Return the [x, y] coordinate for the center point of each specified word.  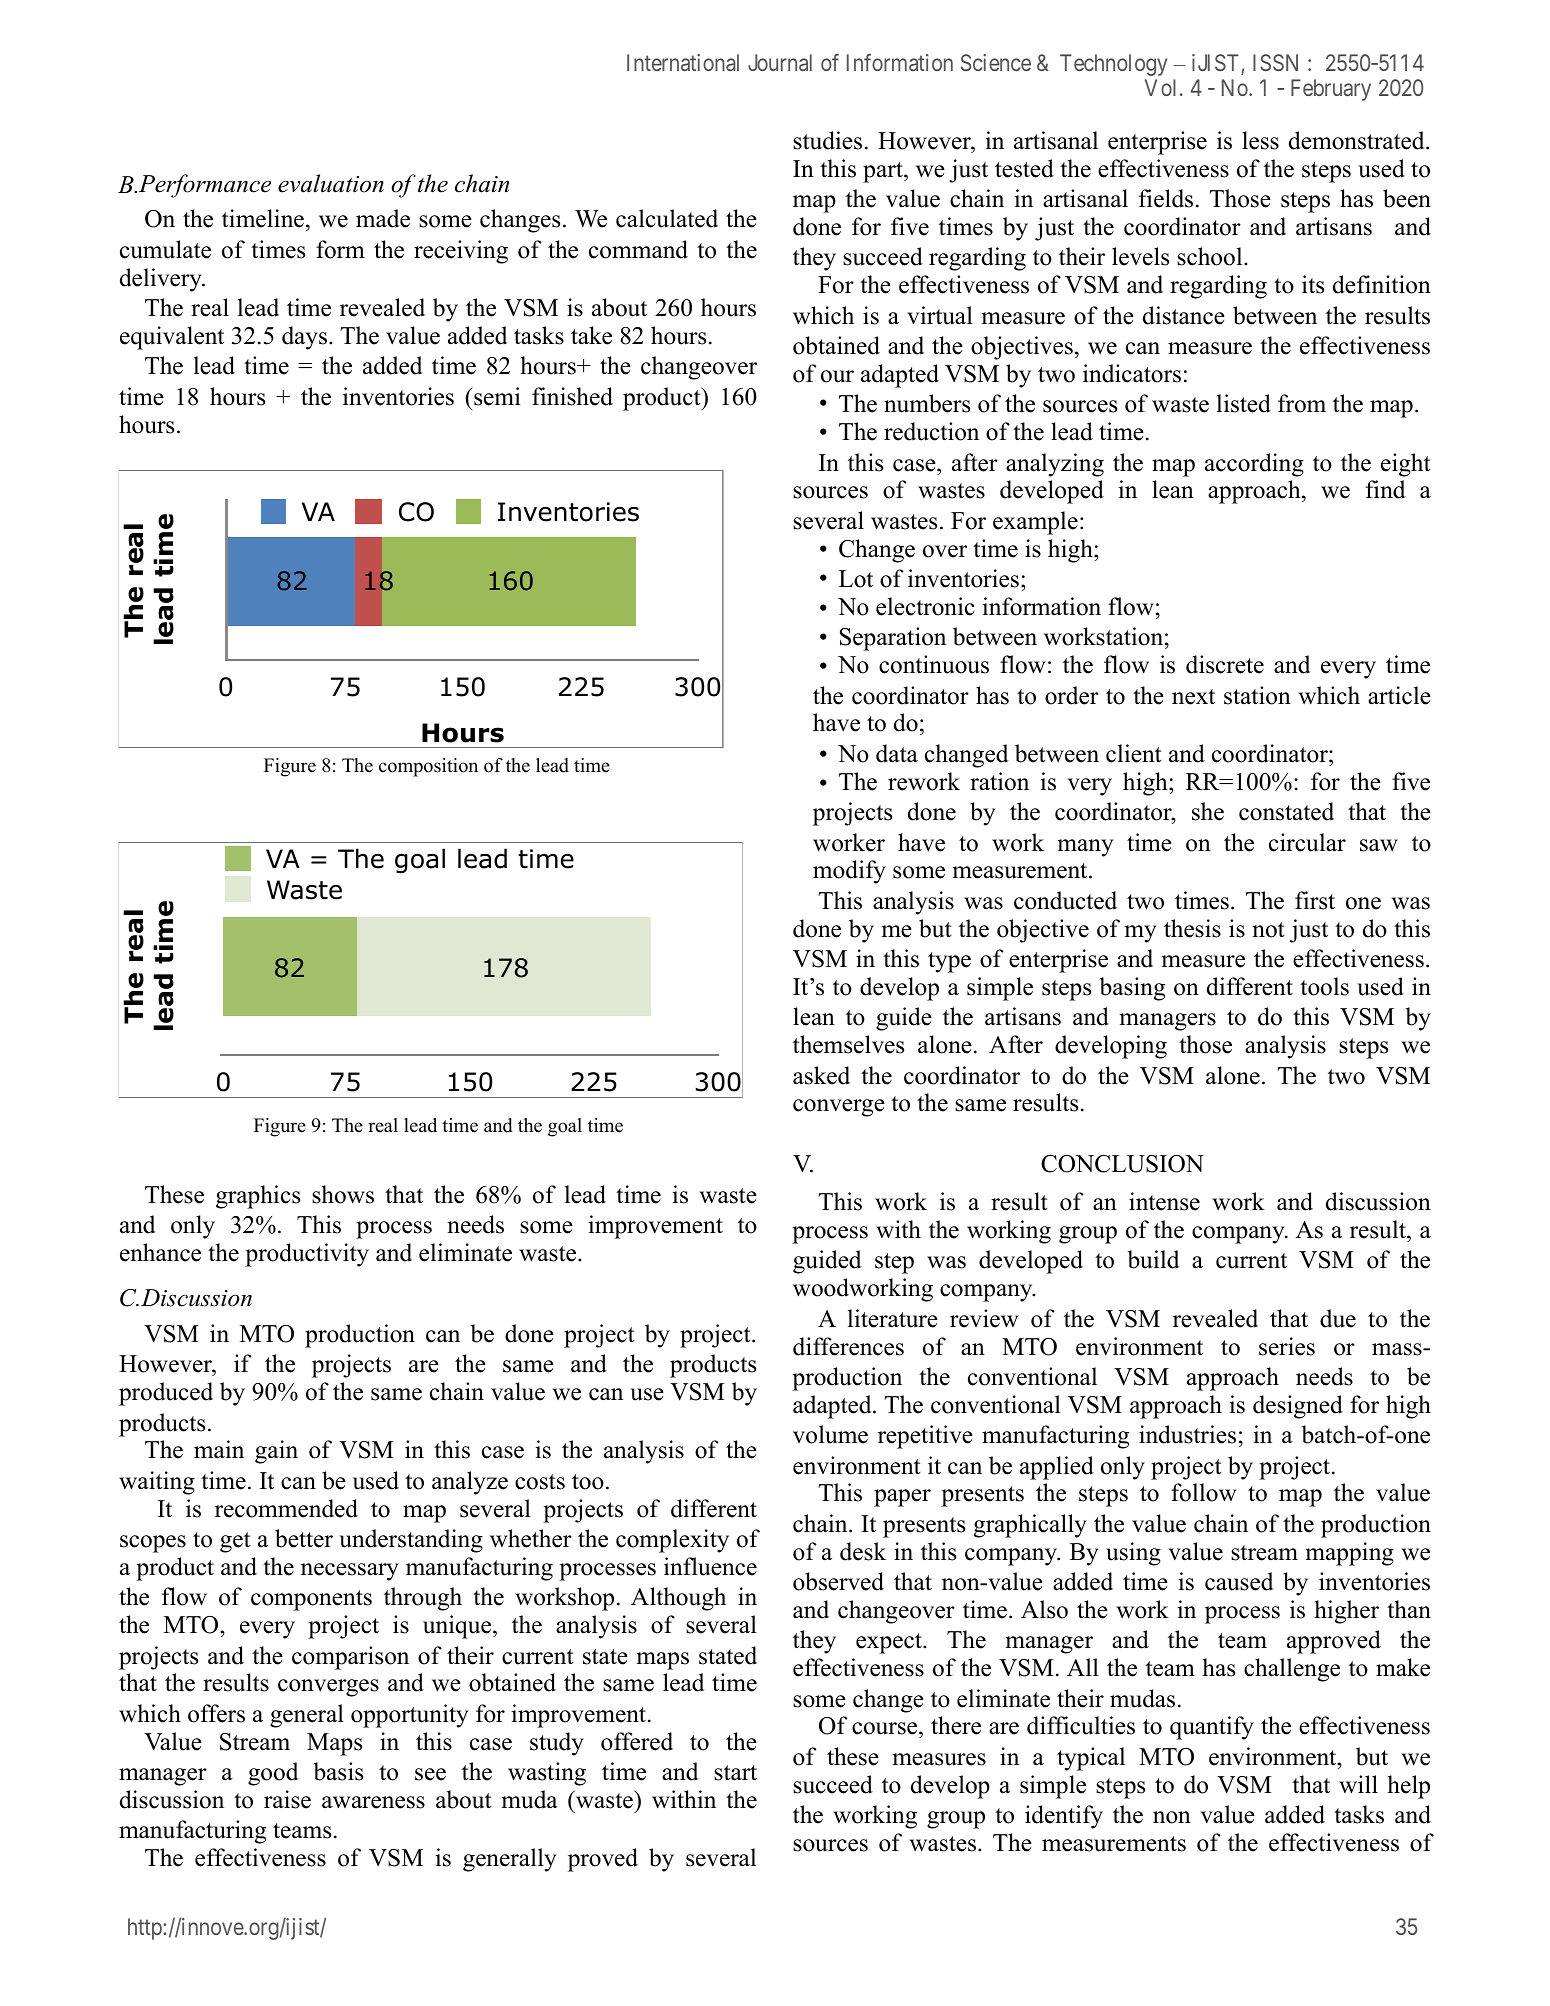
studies [827, 140]
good [273, 1774]
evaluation [331, 183]
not [1268, 930]
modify [849, 872]
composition [428, 767]
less [1260, 140]
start [735, 1773]
